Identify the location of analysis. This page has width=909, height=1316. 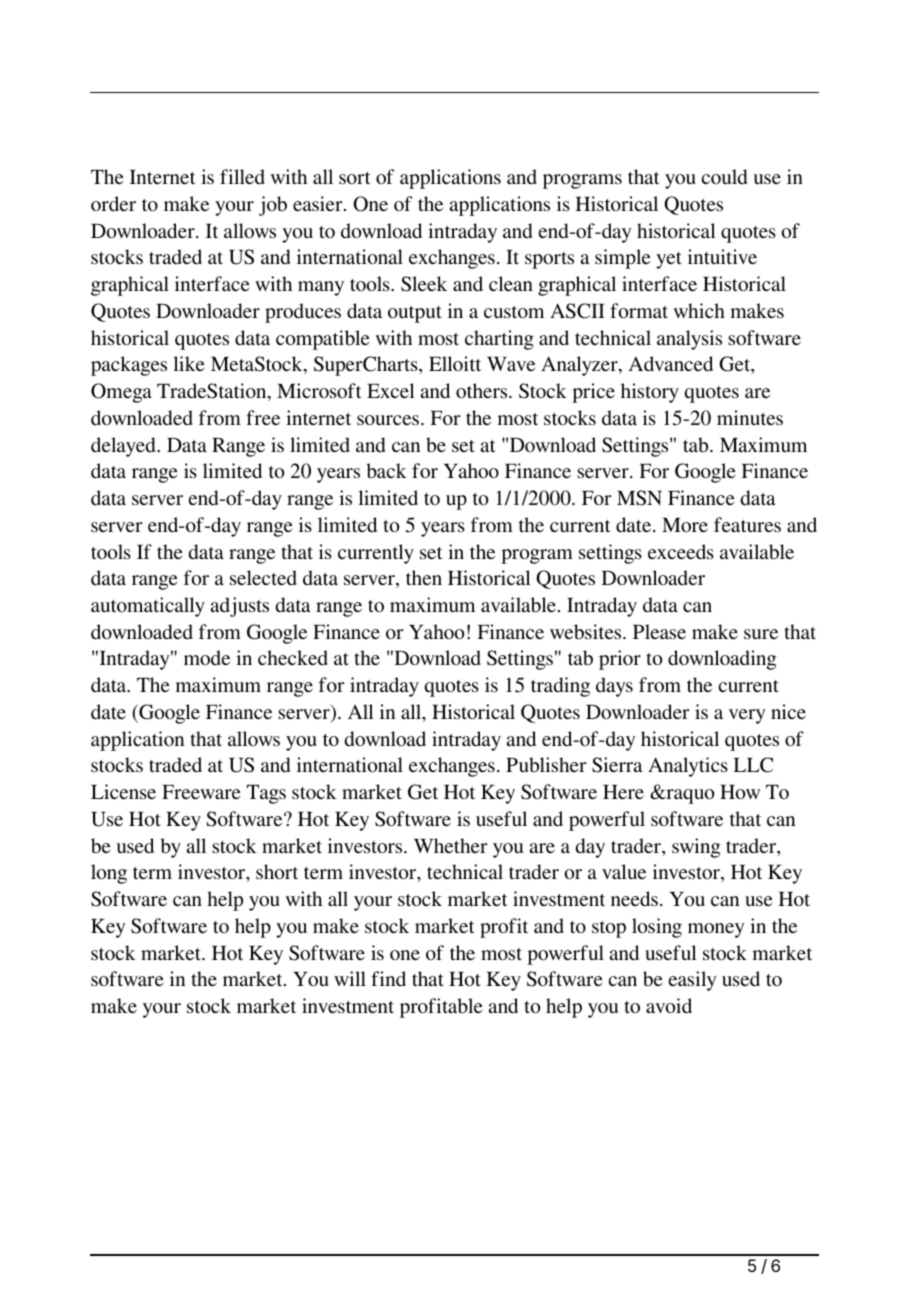
(689, 340).
